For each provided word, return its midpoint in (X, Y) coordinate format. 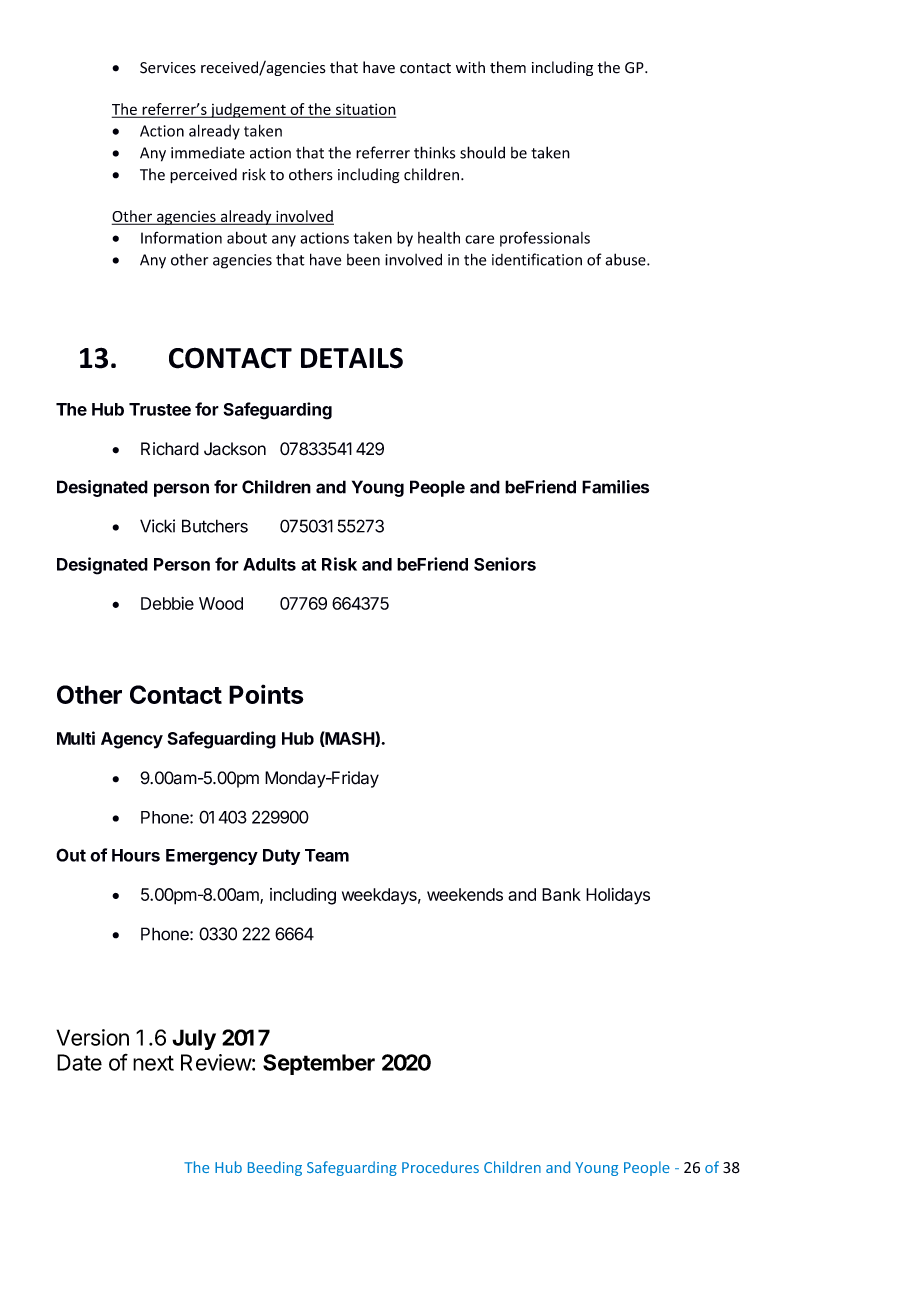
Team (327, 855)
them (508, 67)
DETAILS (352, 358)
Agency (132, 740)
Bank (561, 894)
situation (364, 110)
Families (615, 487)
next (153, 1063)
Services (168, 68)
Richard (170, 449)
